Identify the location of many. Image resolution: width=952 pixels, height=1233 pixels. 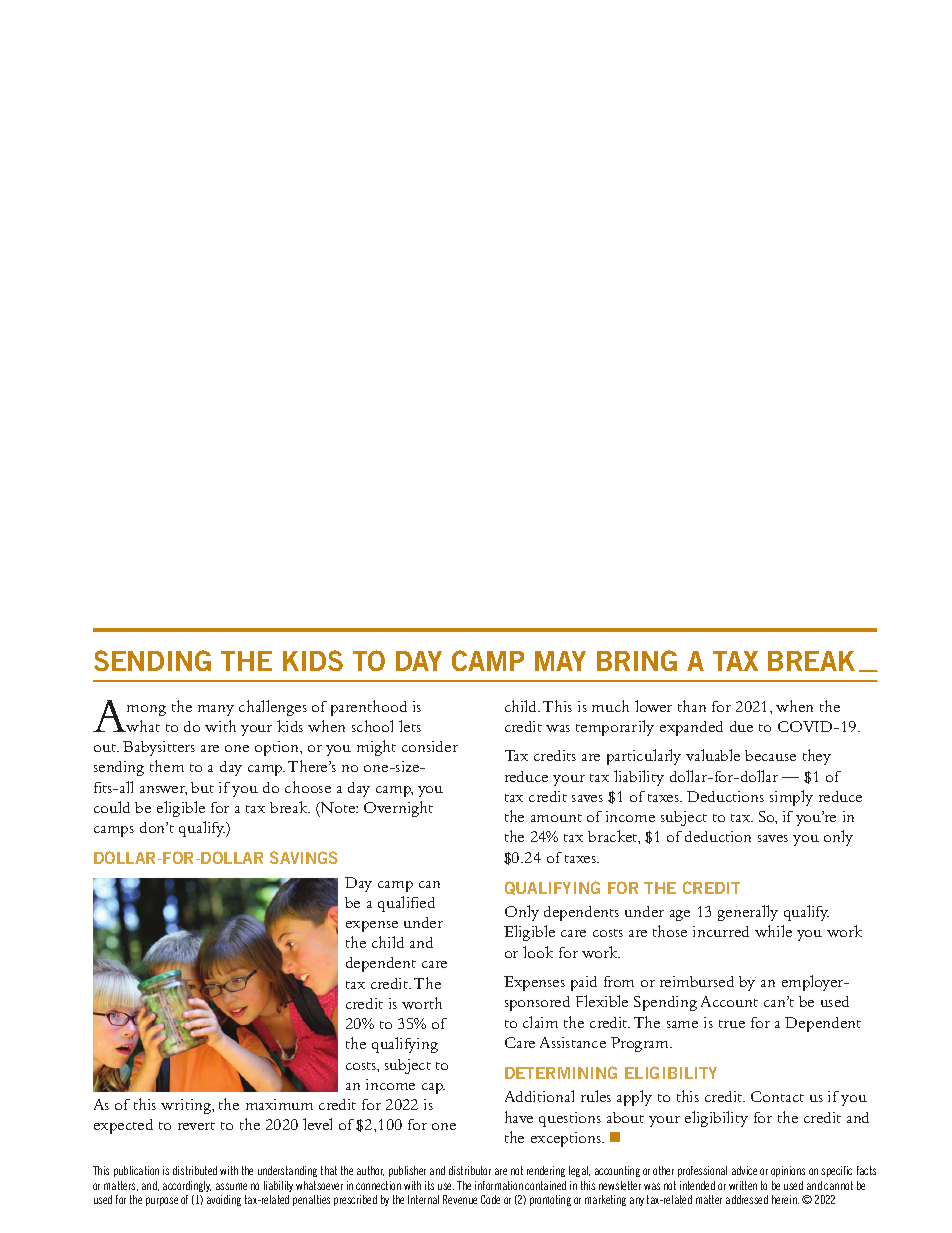
(216, 710).
